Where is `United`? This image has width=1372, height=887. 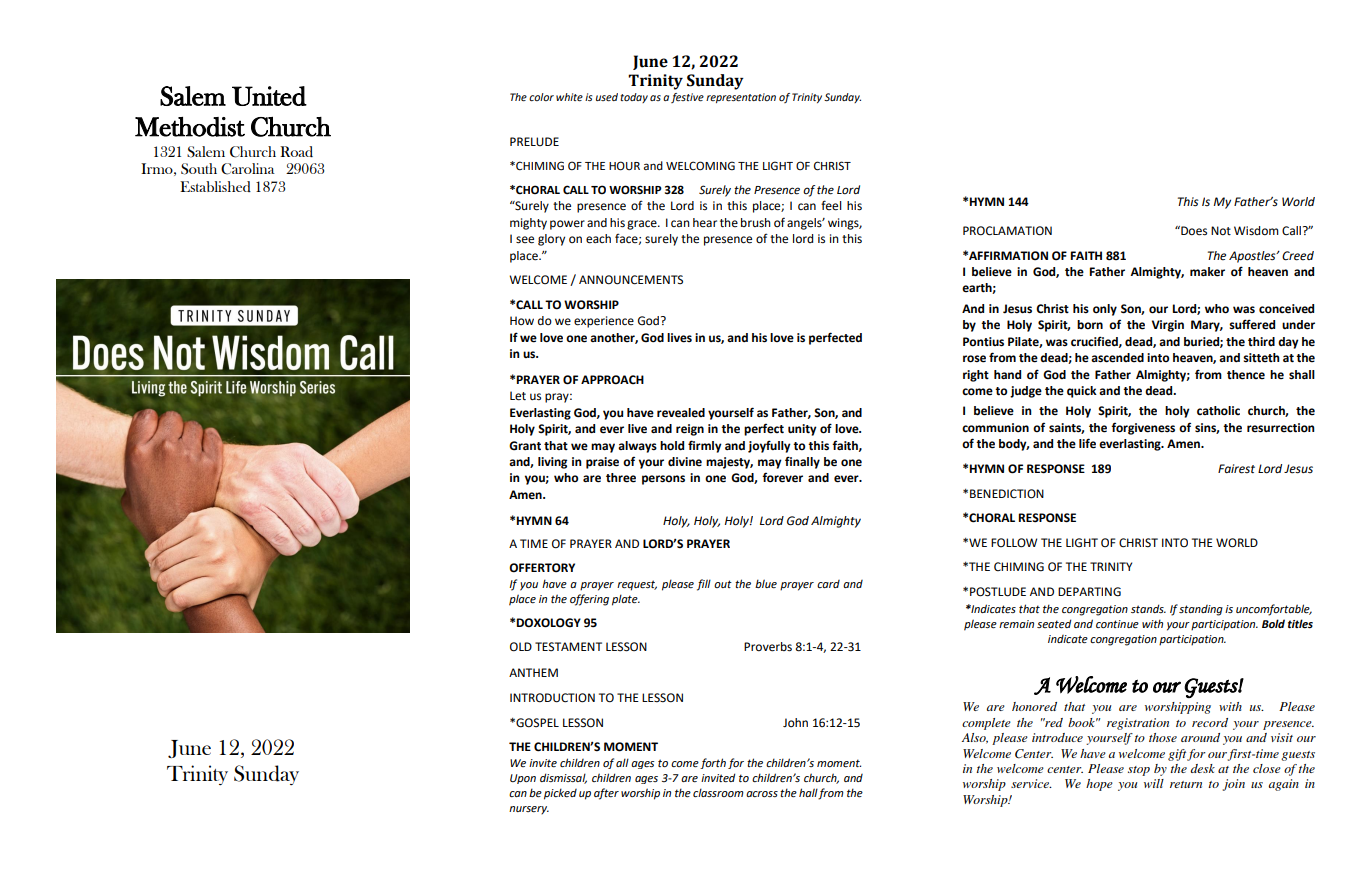 United is located at coordinates (269, 96).
